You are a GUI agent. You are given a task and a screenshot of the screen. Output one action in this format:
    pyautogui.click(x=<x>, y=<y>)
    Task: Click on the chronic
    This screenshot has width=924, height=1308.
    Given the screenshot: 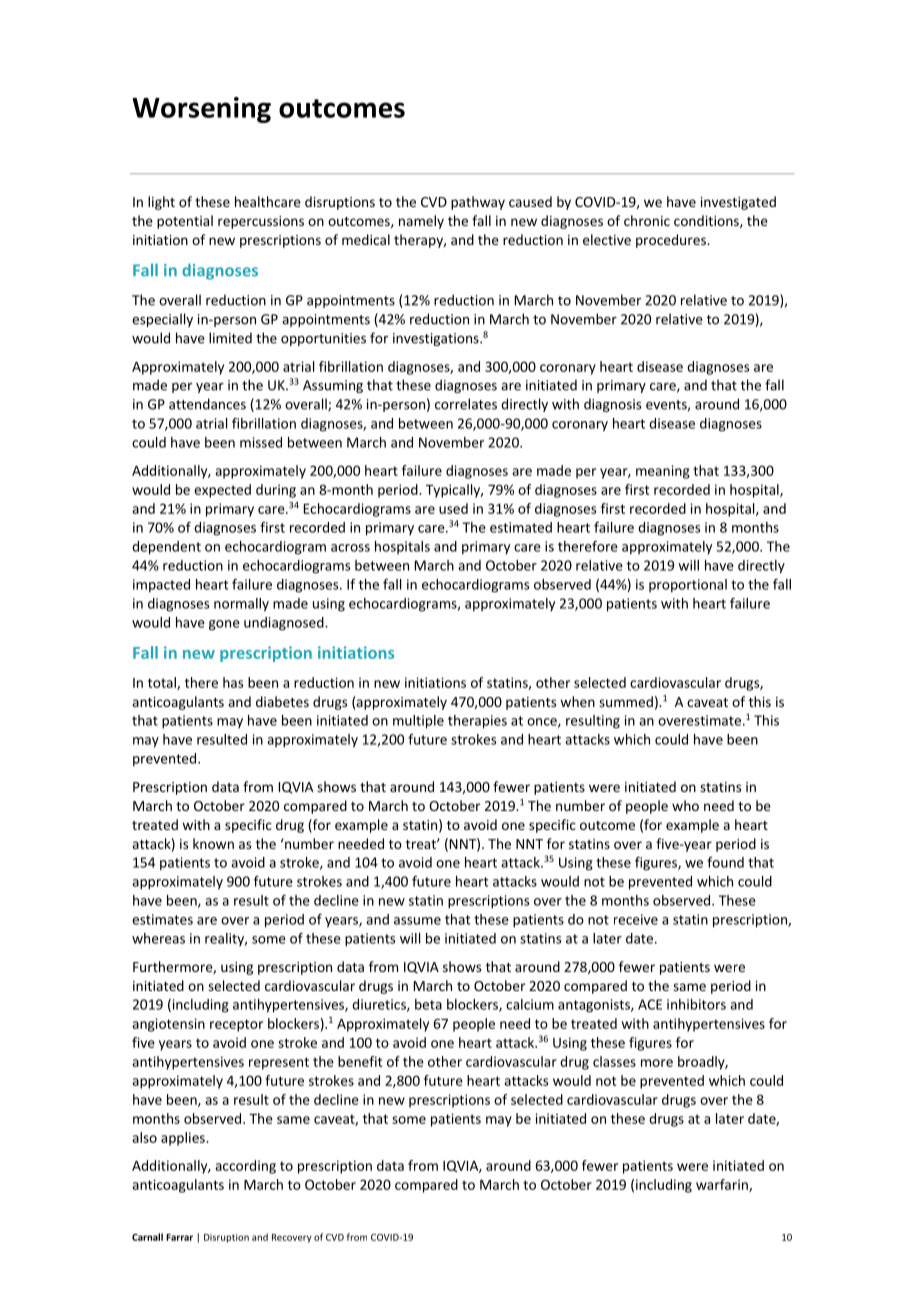 What is the action you would take?
    pyautogui.click(x=647, y=220)
